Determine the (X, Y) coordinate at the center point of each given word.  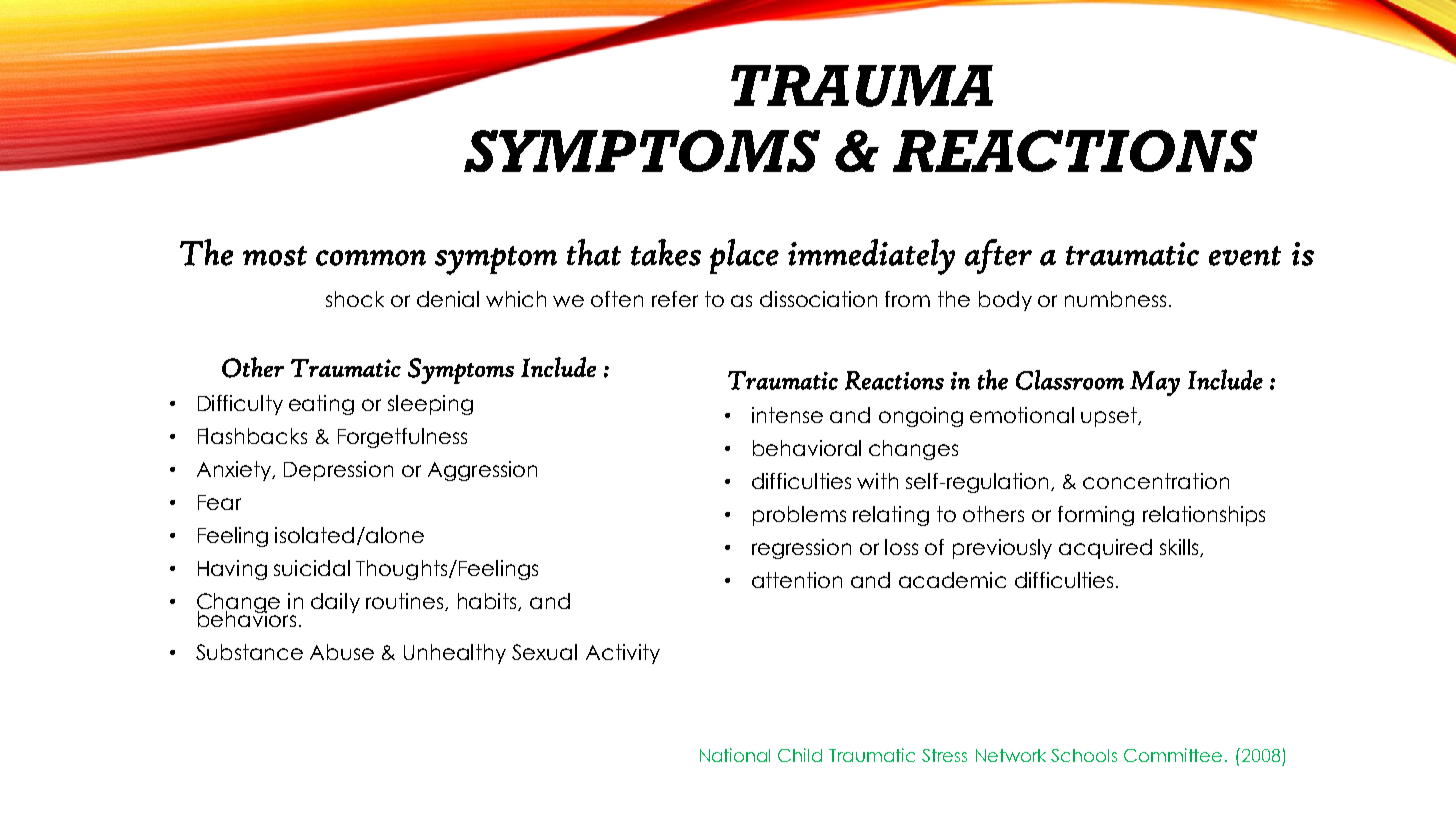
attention (797, 580)
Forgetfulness (402, 438)
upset (1110, 417)
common (371, 258)
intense (787, 415)
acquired (1105, 549)
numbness (1115, 299)
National (735, 755)
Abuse (342, 652)
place (744, 256)
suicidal (312, 568)
